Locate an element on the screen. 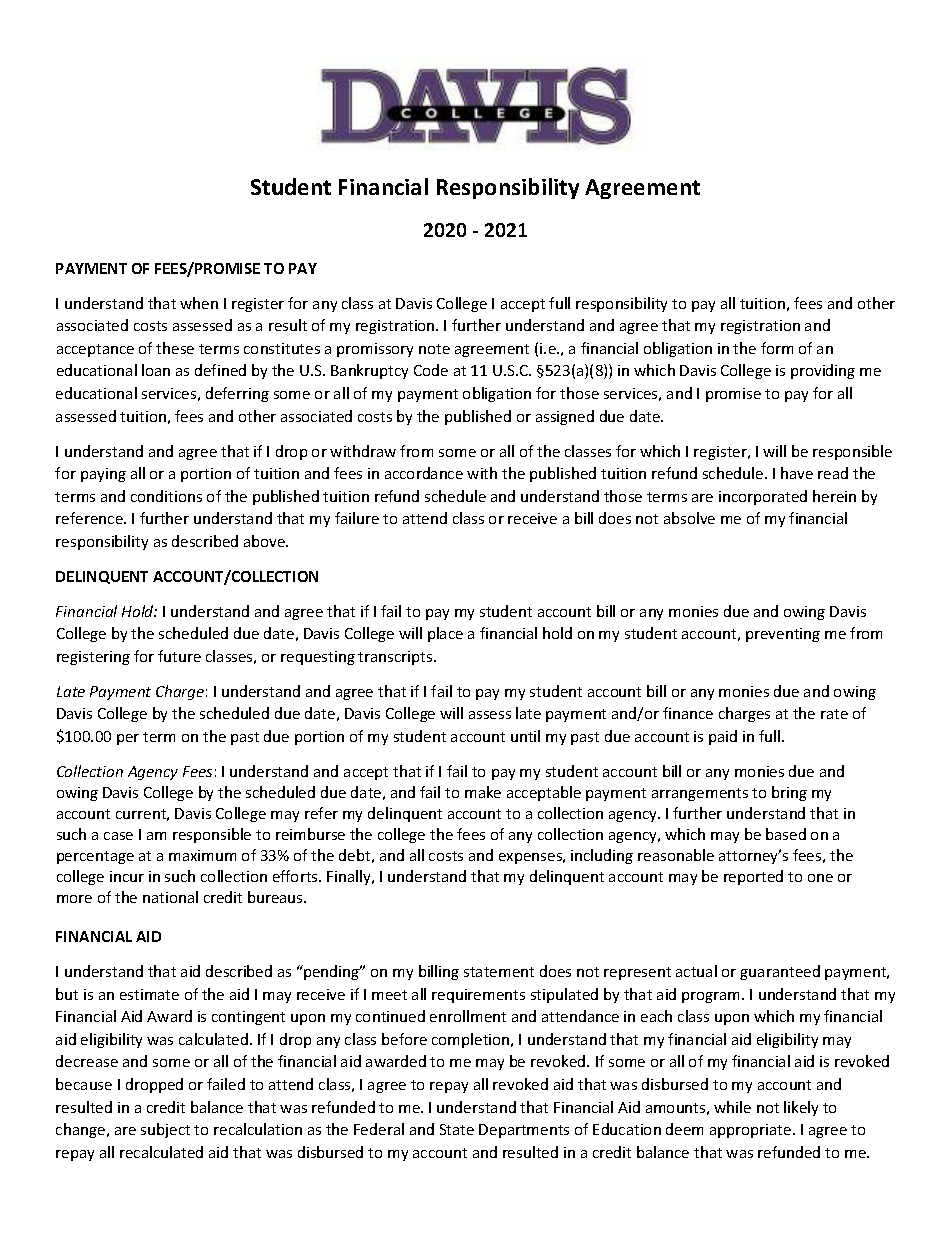  subject is located at coordinates (165, 1130).
